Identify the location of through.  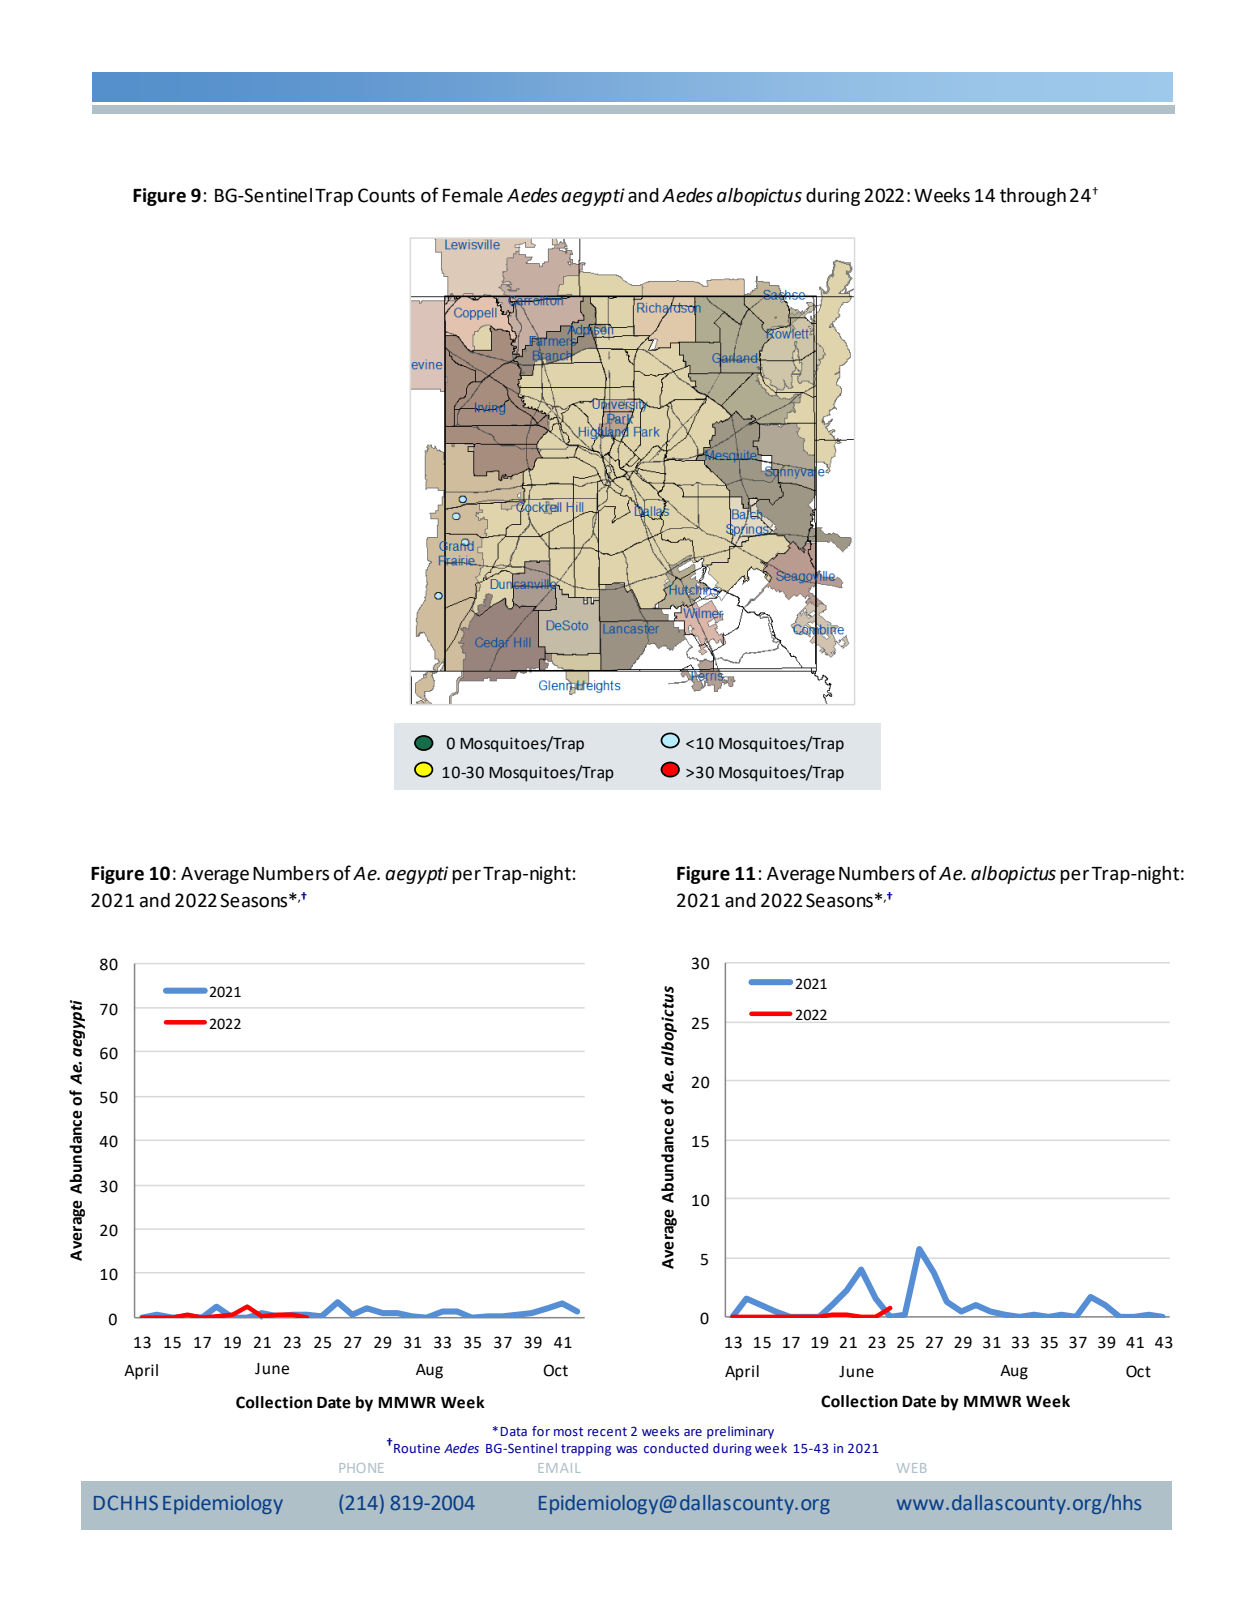
(1033, 197).
